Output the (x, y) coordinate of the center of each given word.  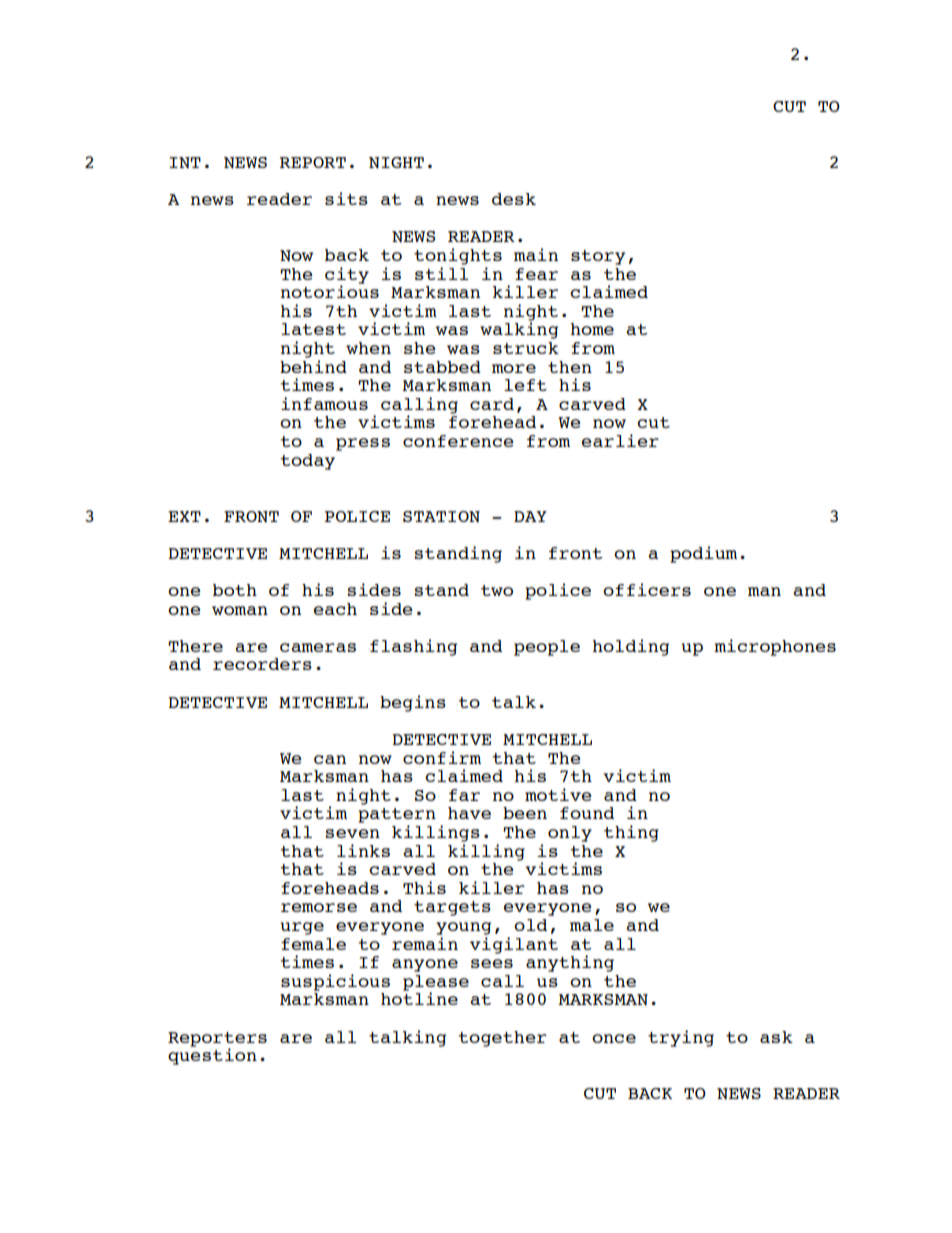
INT (185, 163)
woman (240, 610)
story (598, 257)
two (497, 590)
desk (514, 199)
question (212, 1055)
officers (647, 589)
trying (681, 1038)
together (503, 1039)
